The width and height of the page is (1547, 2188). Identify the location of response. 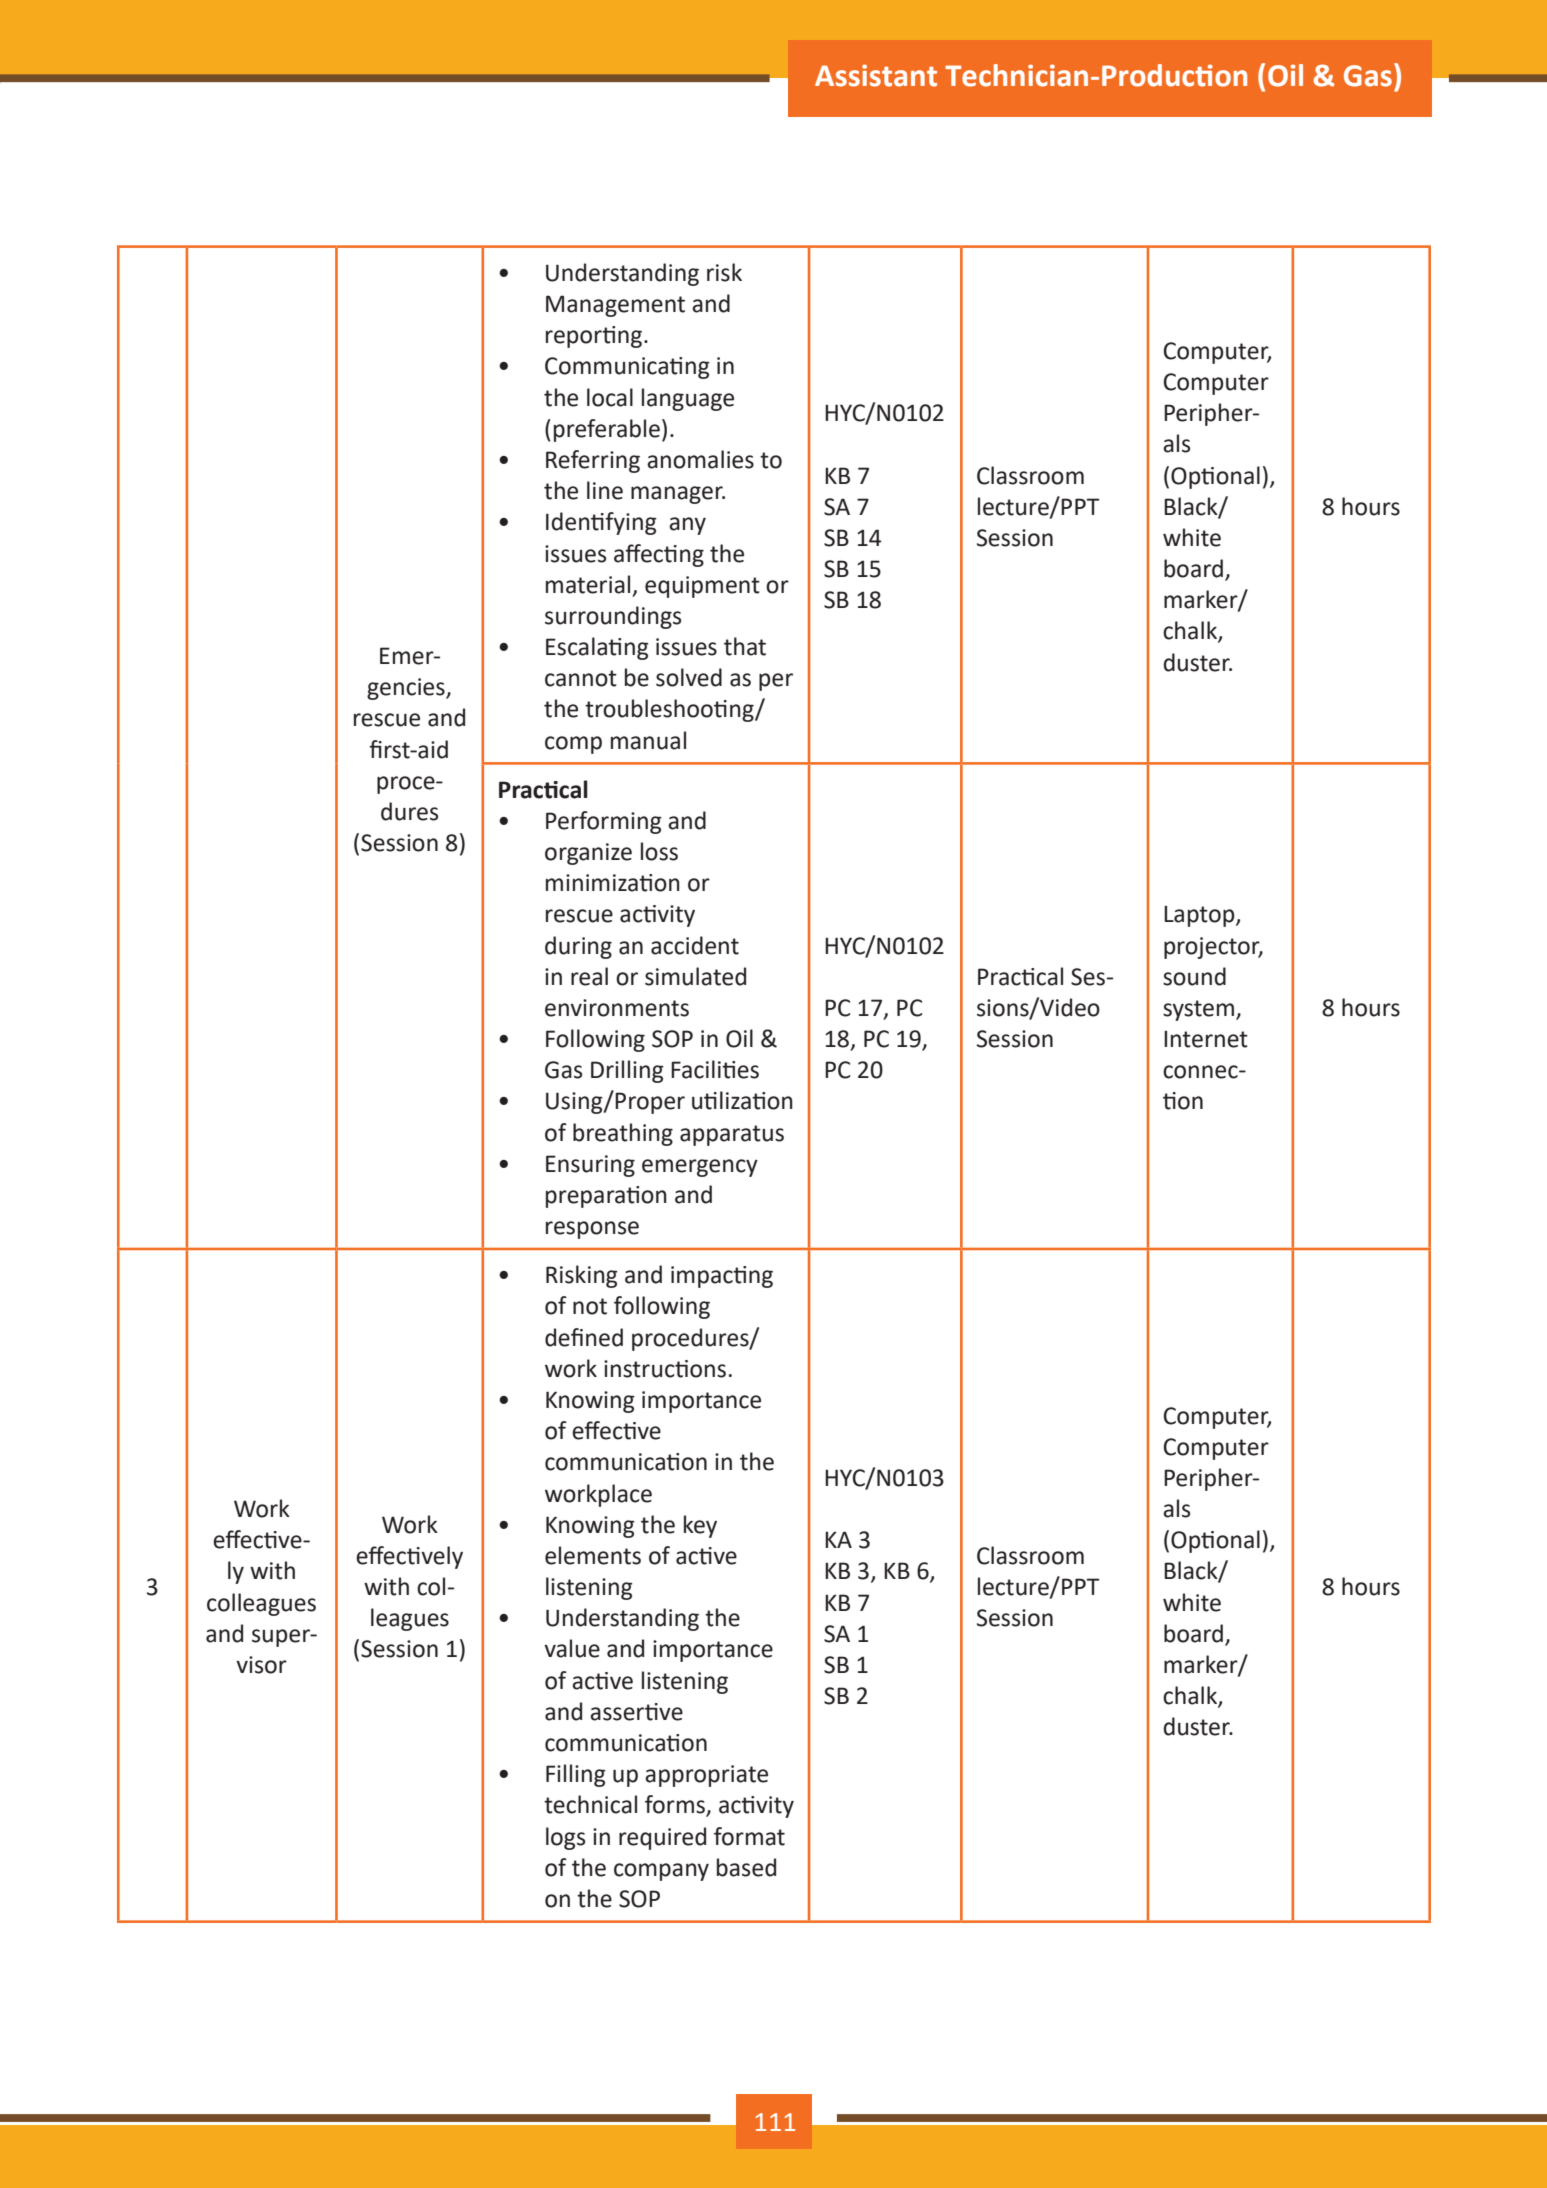
(592, 1230).
